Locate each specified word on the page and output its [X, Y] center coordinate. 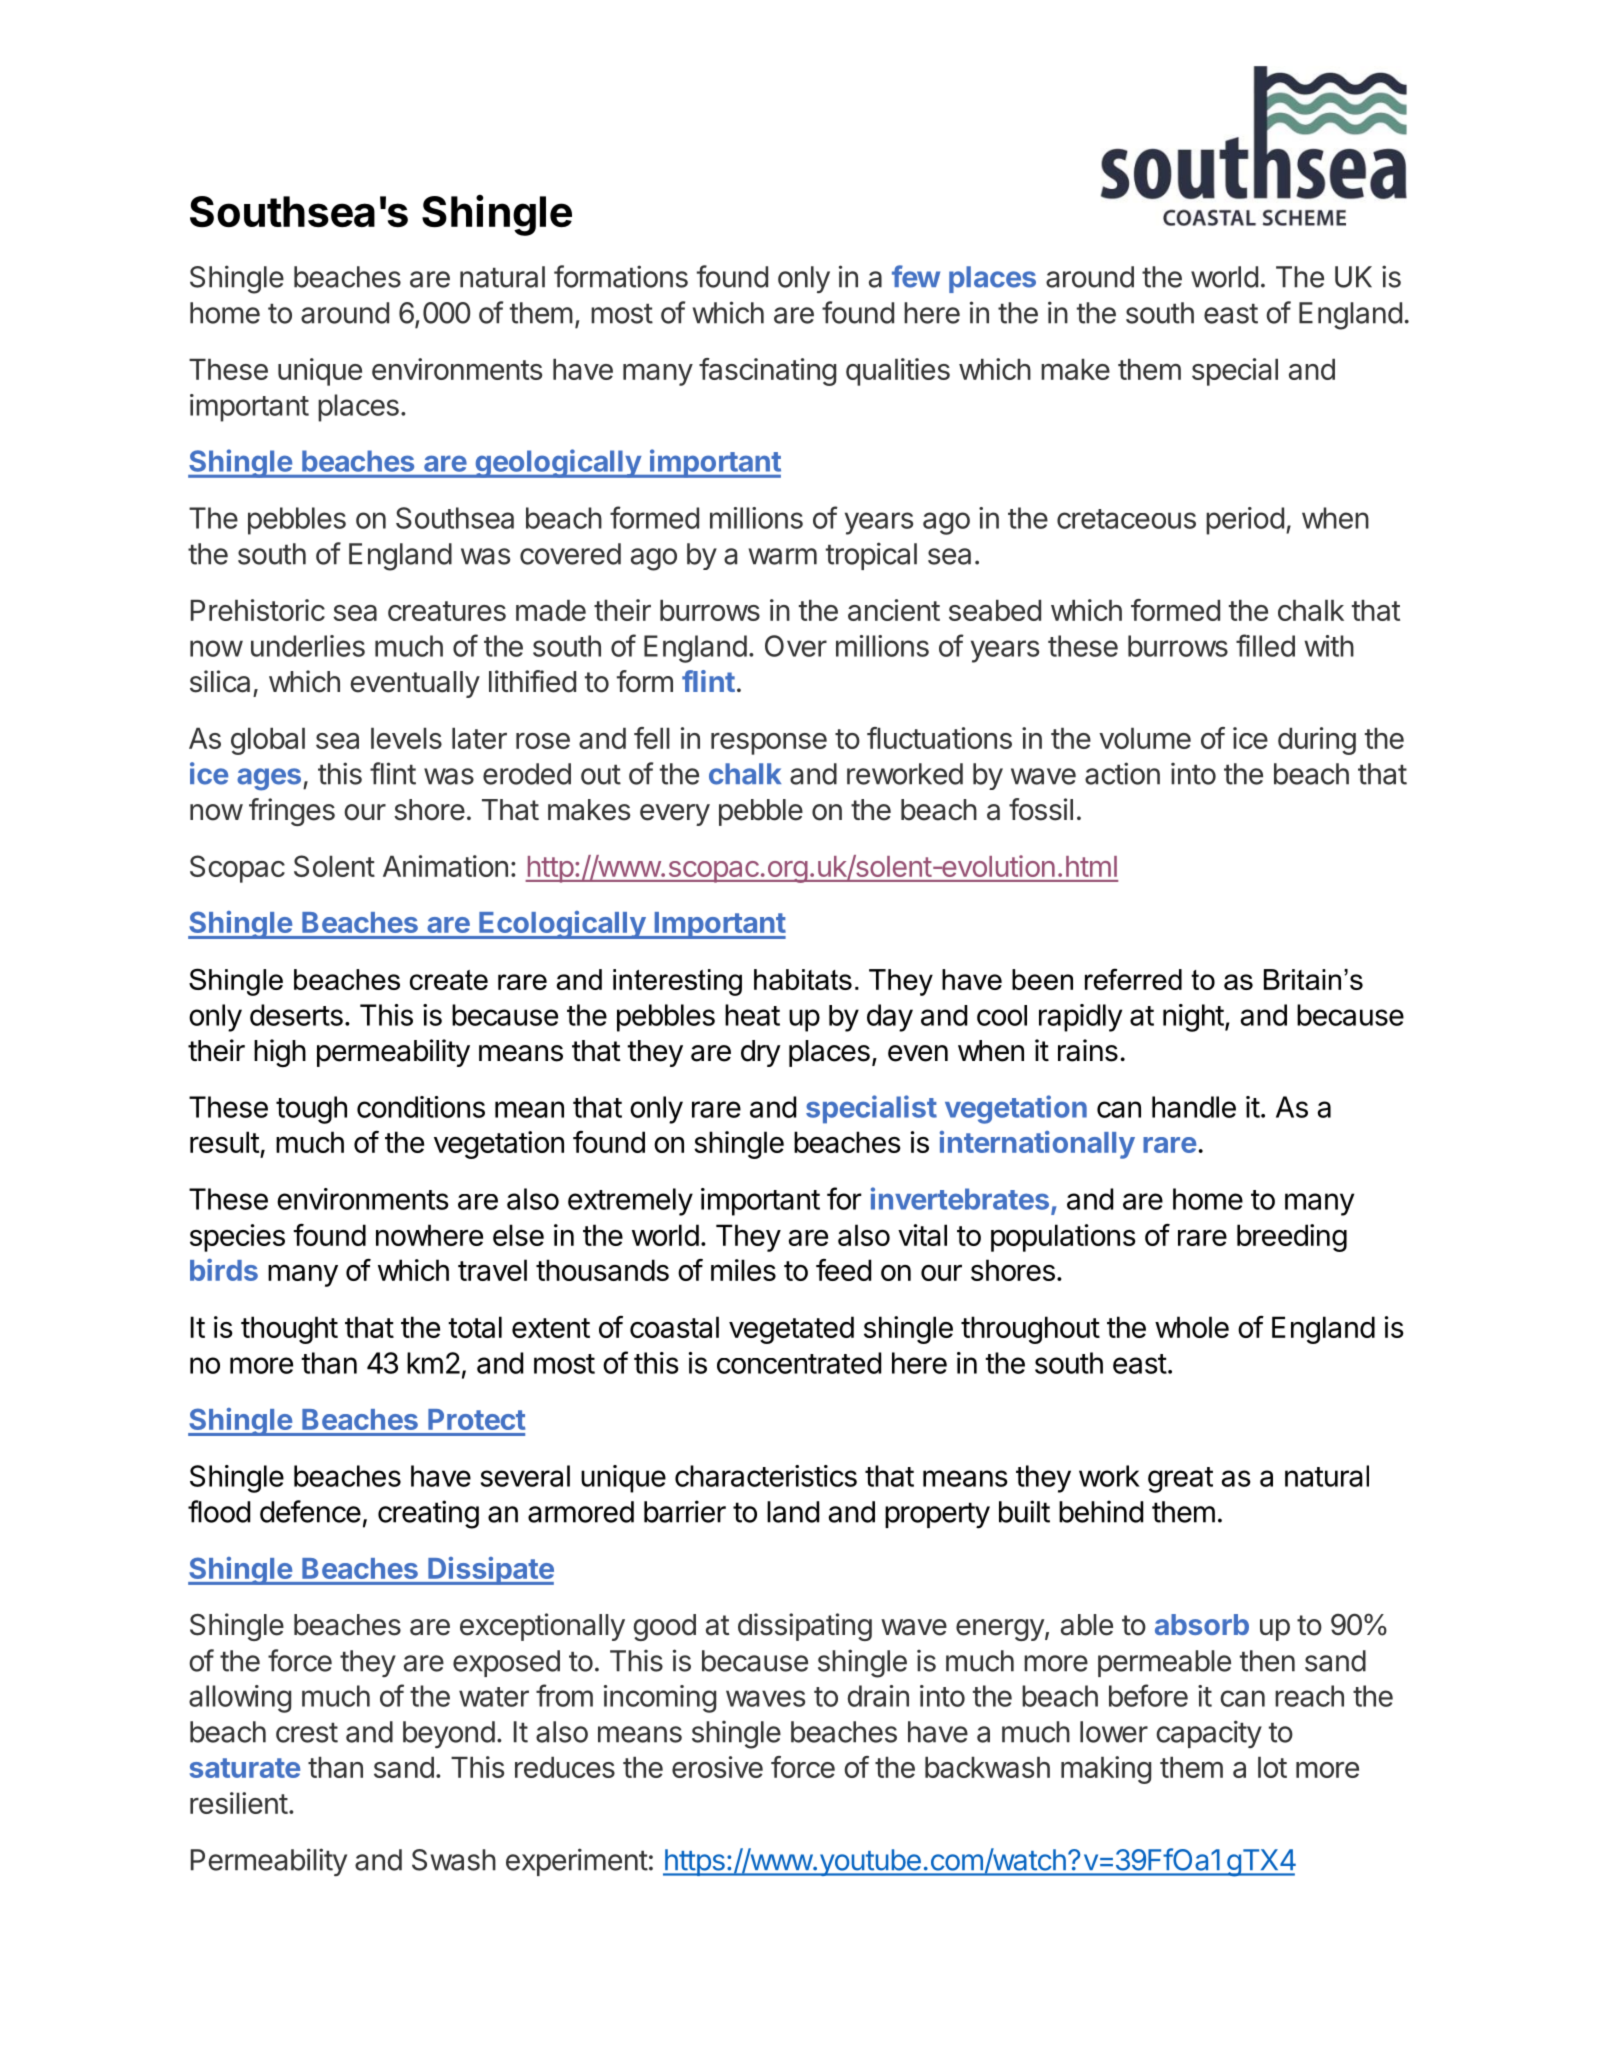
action [1122, 773]
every [675, 815]
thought [289, 1330]
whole [1192, 1327]
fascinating [767, 372]
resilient [239, 1803]
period [1245, 521]
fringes [292, 812]
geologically [558, 463]
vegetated [791, 1330]
